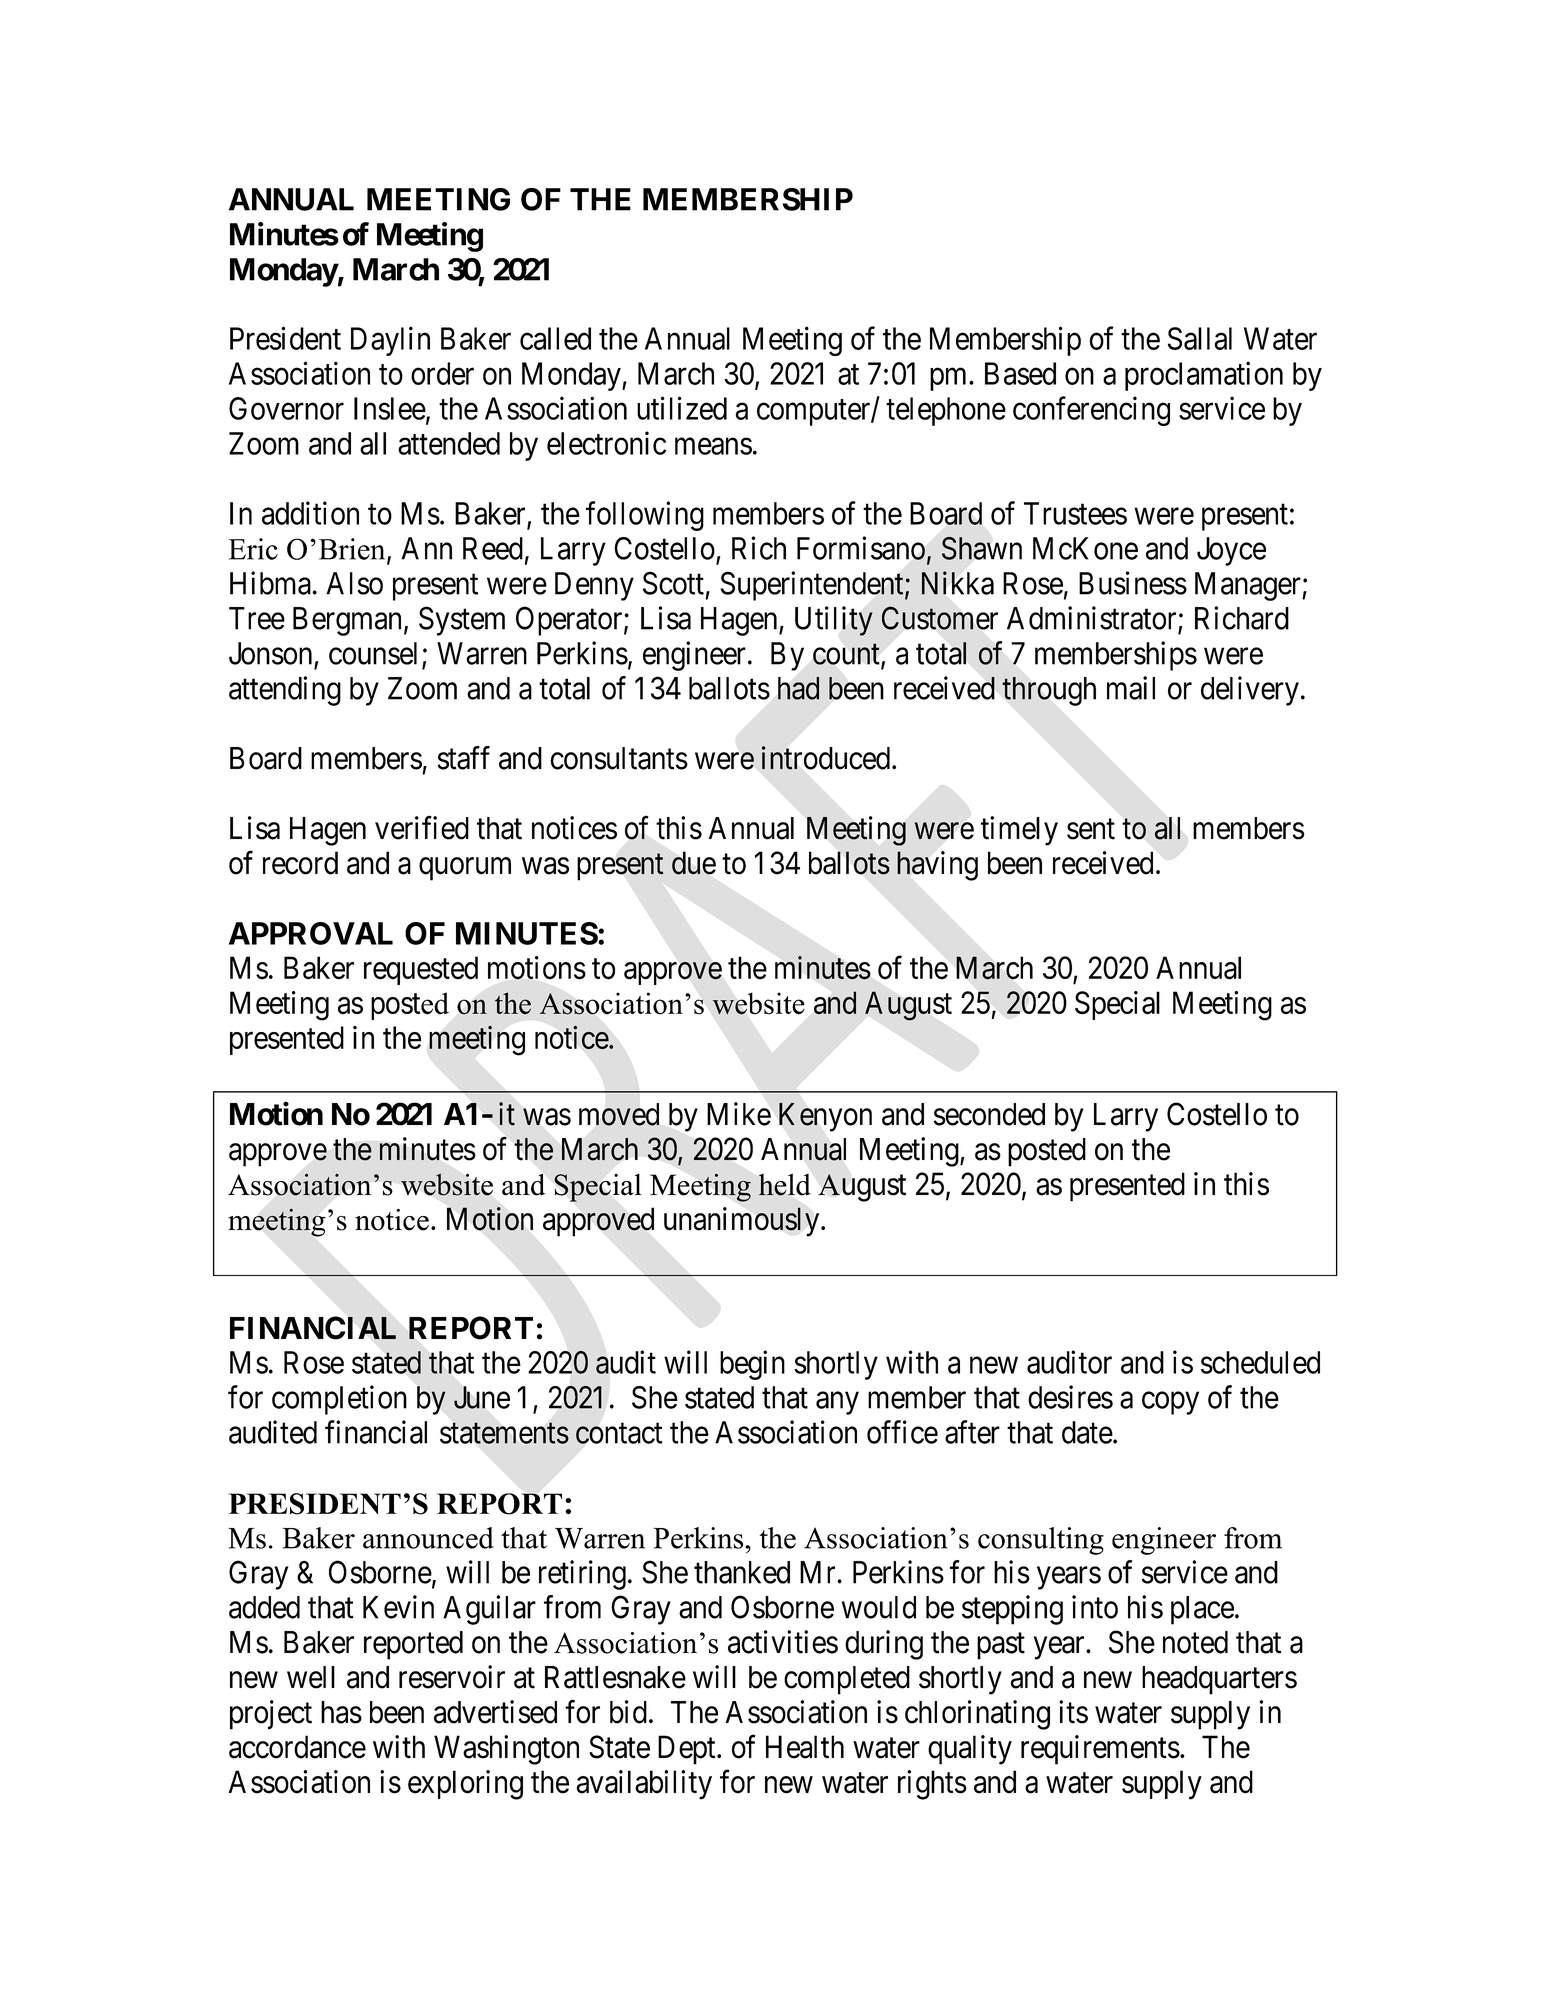 The image size is (1550, 2006). I want to click on Inslee, so click(390, 408).
